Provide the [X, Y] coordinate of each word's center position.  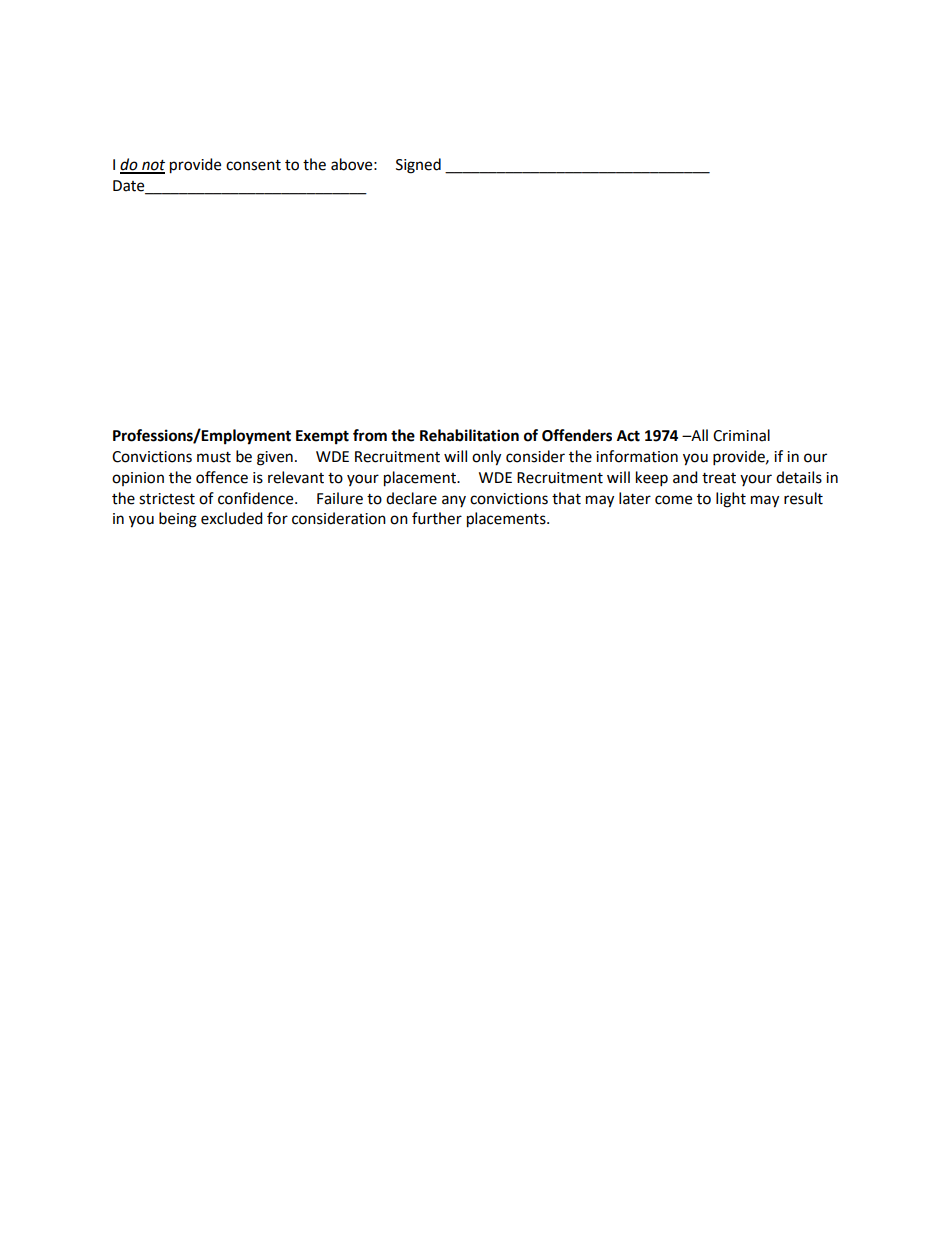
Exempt [322, 437]
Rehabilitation [469, 435]
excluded [232, 518]
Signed [418, 166]
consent [253, 165]
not [152, 166]
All [698, 435]
